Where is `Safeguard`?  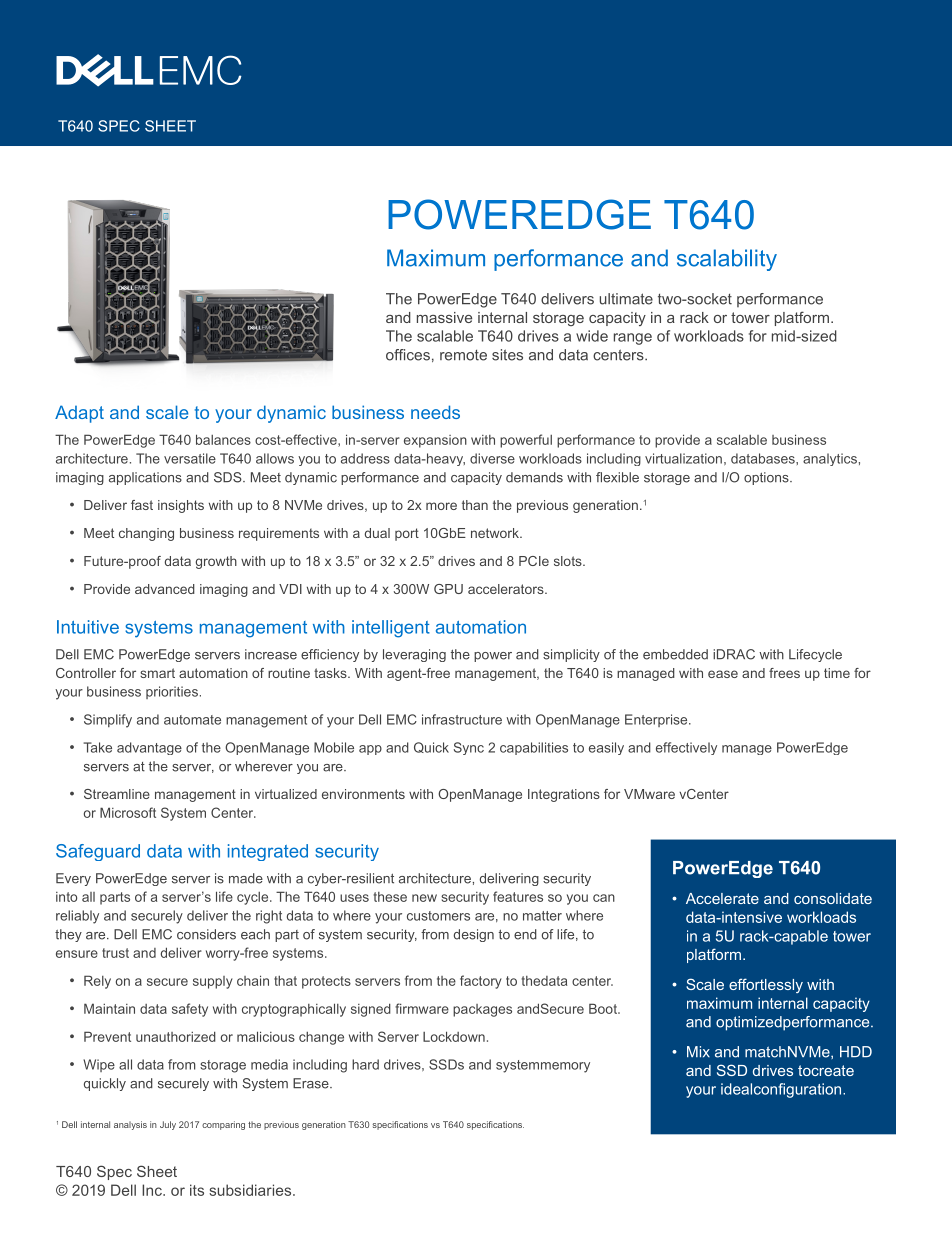 Safeguard is located at coordinates (98, 852).
